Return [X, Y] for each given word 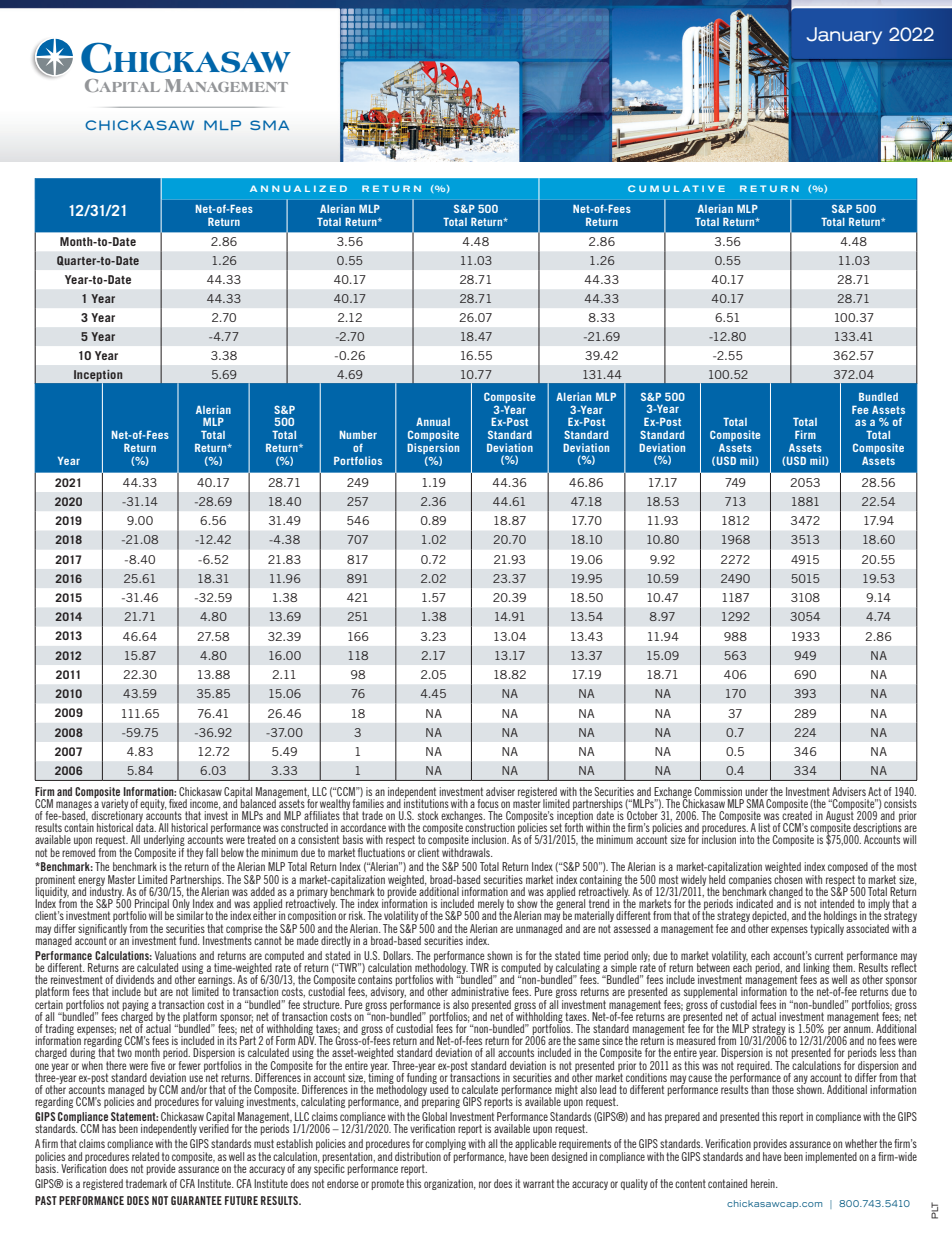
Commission [718, 791]
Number [358, 435]
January [844, 36]
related [145, 1156]
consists [900, 803]
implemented [831, 1157]
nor [485, 1184]
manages [74, 806]
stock [428, 815]
